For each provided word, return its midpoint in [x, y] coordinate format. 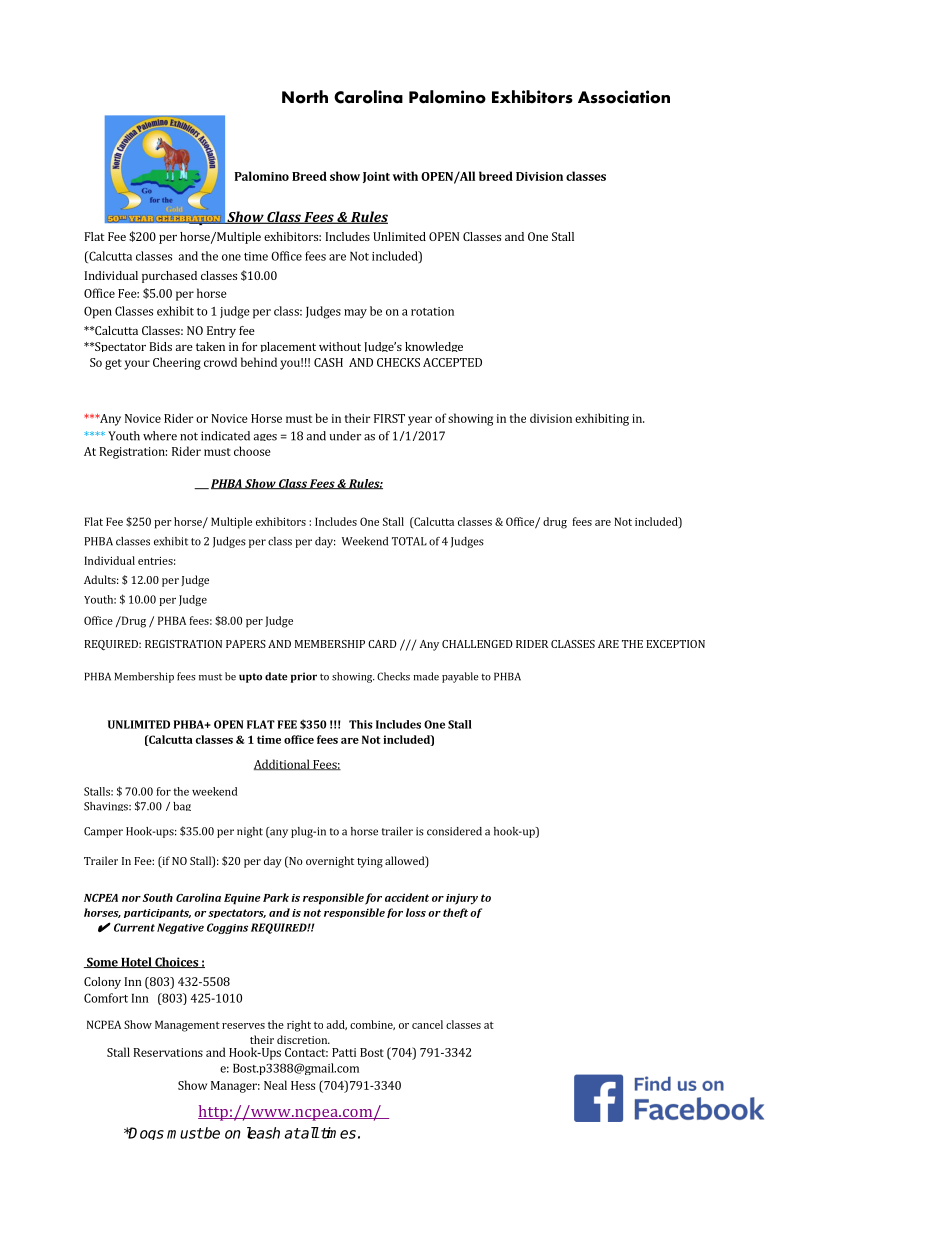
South [158, 897]
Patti [344, 1052]
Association [624, 97]
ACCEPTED [452, 362]
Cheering [177, 363]
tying [370, 862]
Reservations [168, 1052]
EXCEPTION [675, 644]
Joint [376, 177]
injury [462, 899]
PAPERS [246, 644]
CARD [382, 644]
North [305, 97]
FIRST [389, 418]
